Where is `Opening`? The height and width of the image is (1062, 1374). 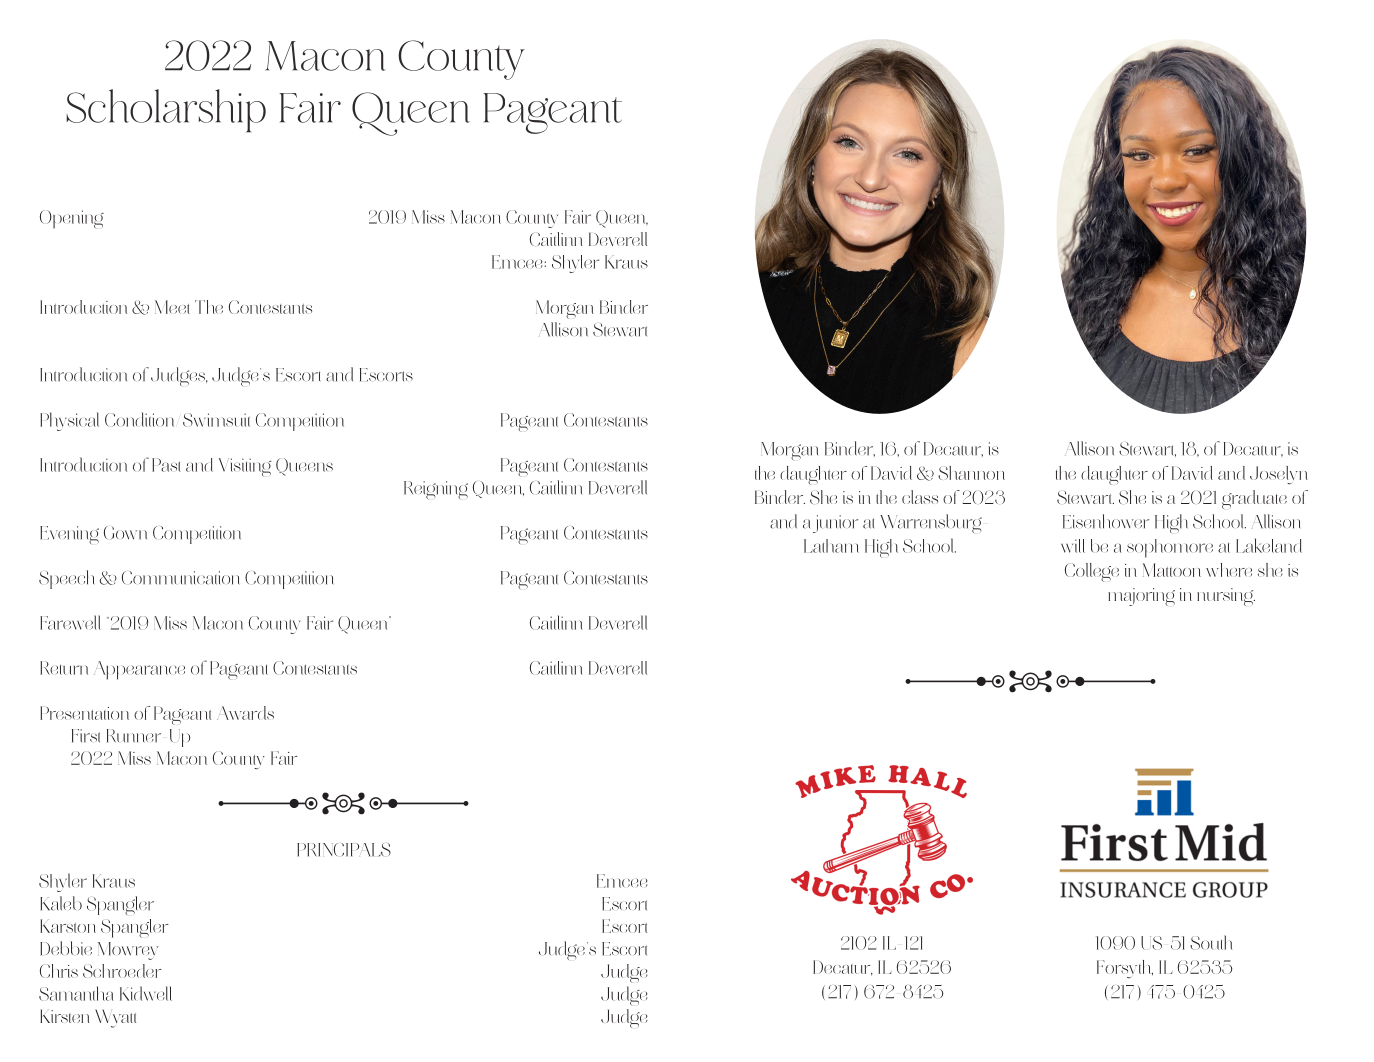 Opening is located at coordinates (72, 219).
